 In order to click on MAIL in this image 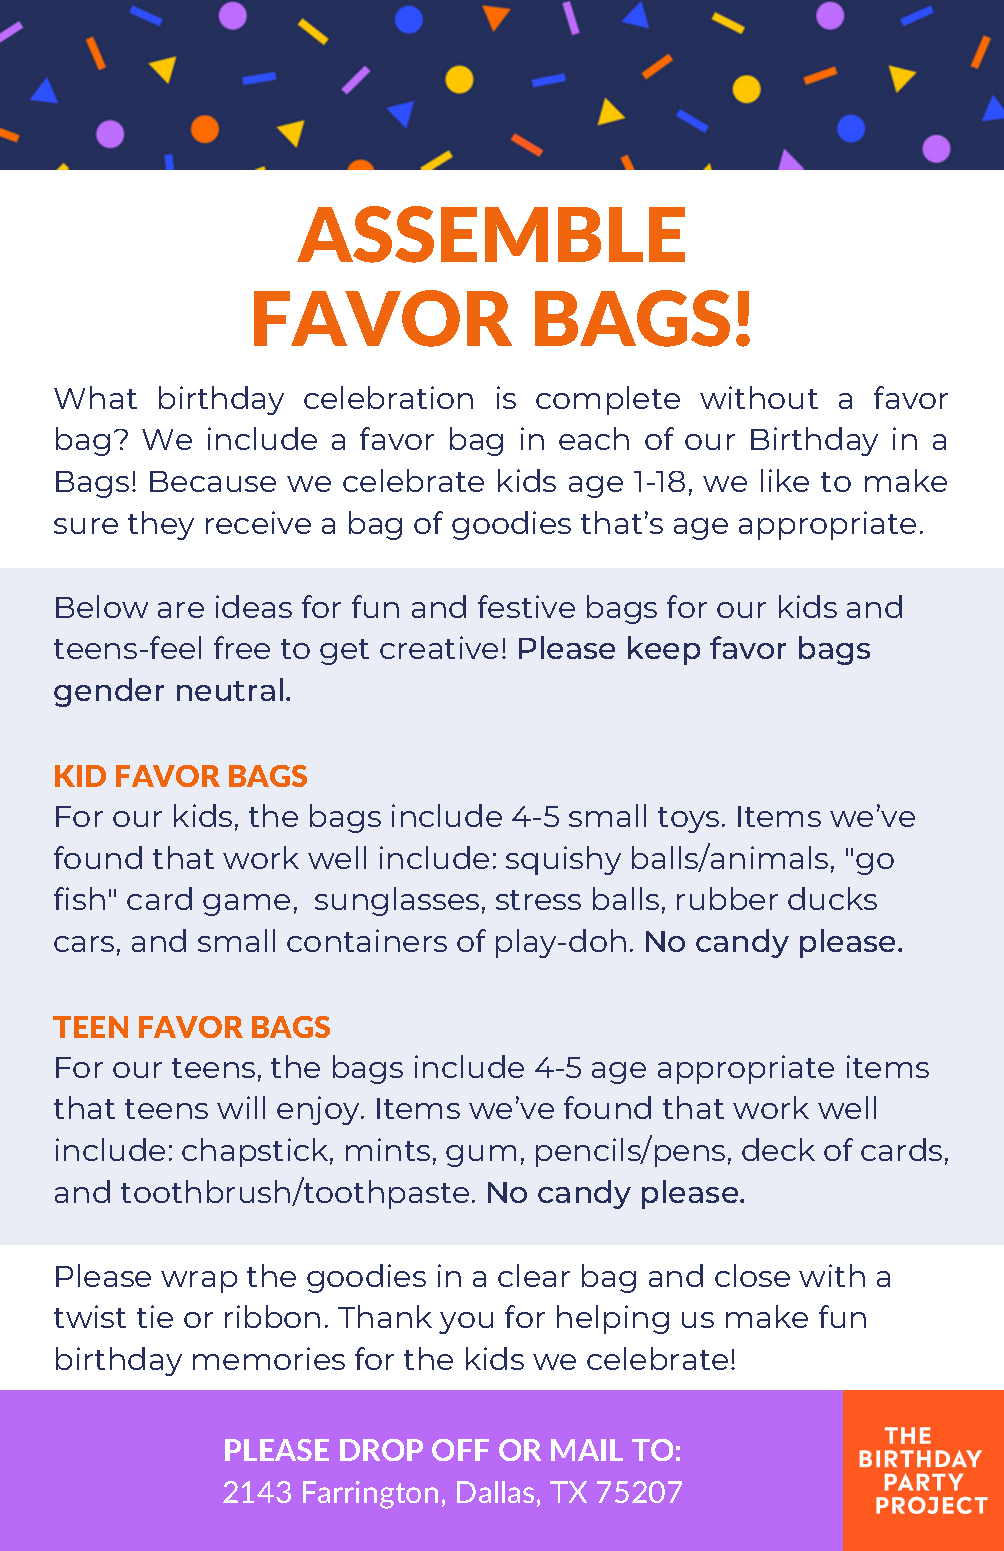, I will do `click(587, 1450)`.
